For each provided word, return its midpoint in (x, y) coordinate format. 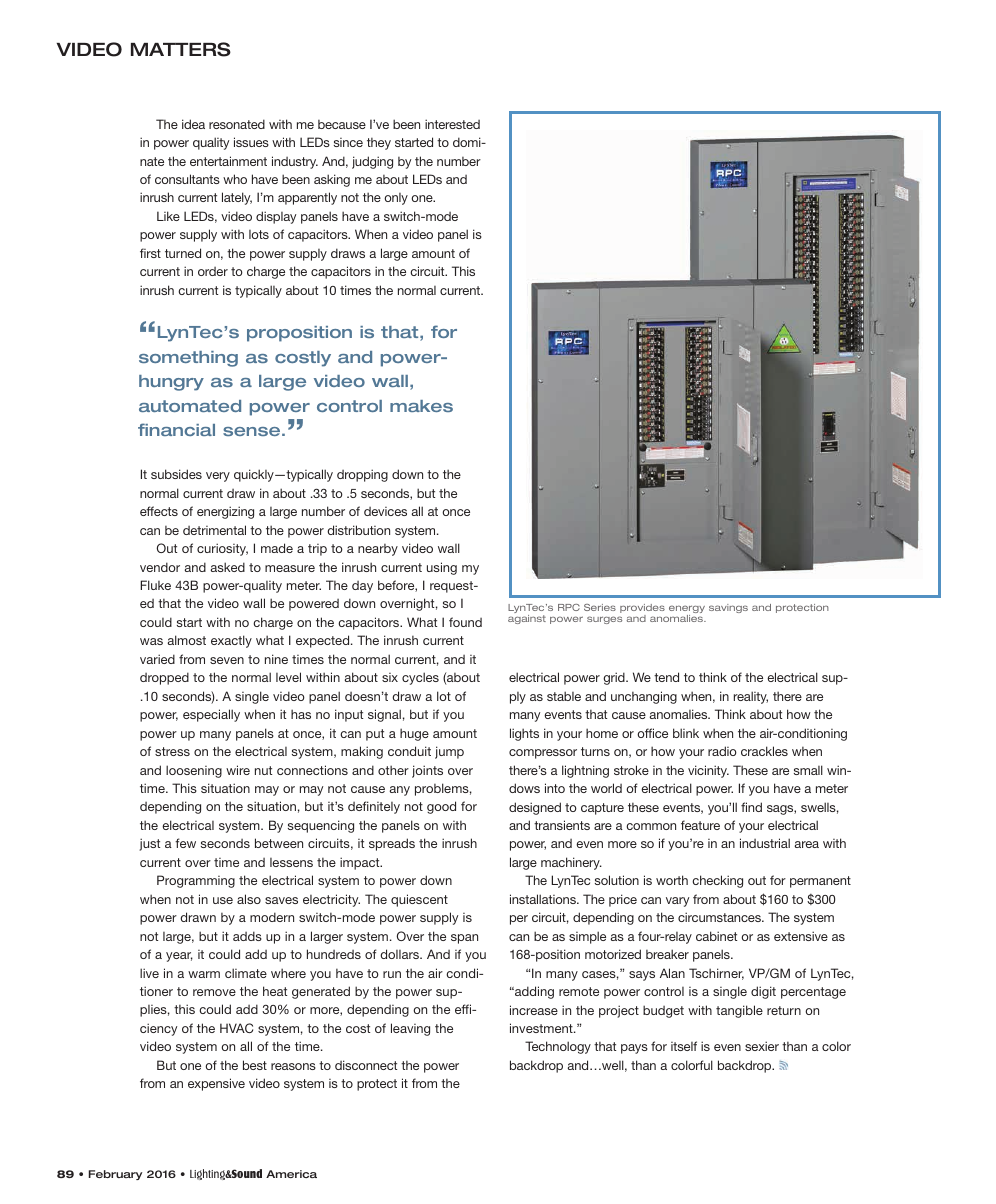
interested (452, 124)
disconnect (366, 1065)
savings (728, 608)
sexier (762, 1046)
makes (421, 406)
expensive (216, 1084)
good (441, 807)
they (379, 143)
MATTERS (181, 49)
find (751, 807)
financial (176, 429)
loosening (194, 771)
